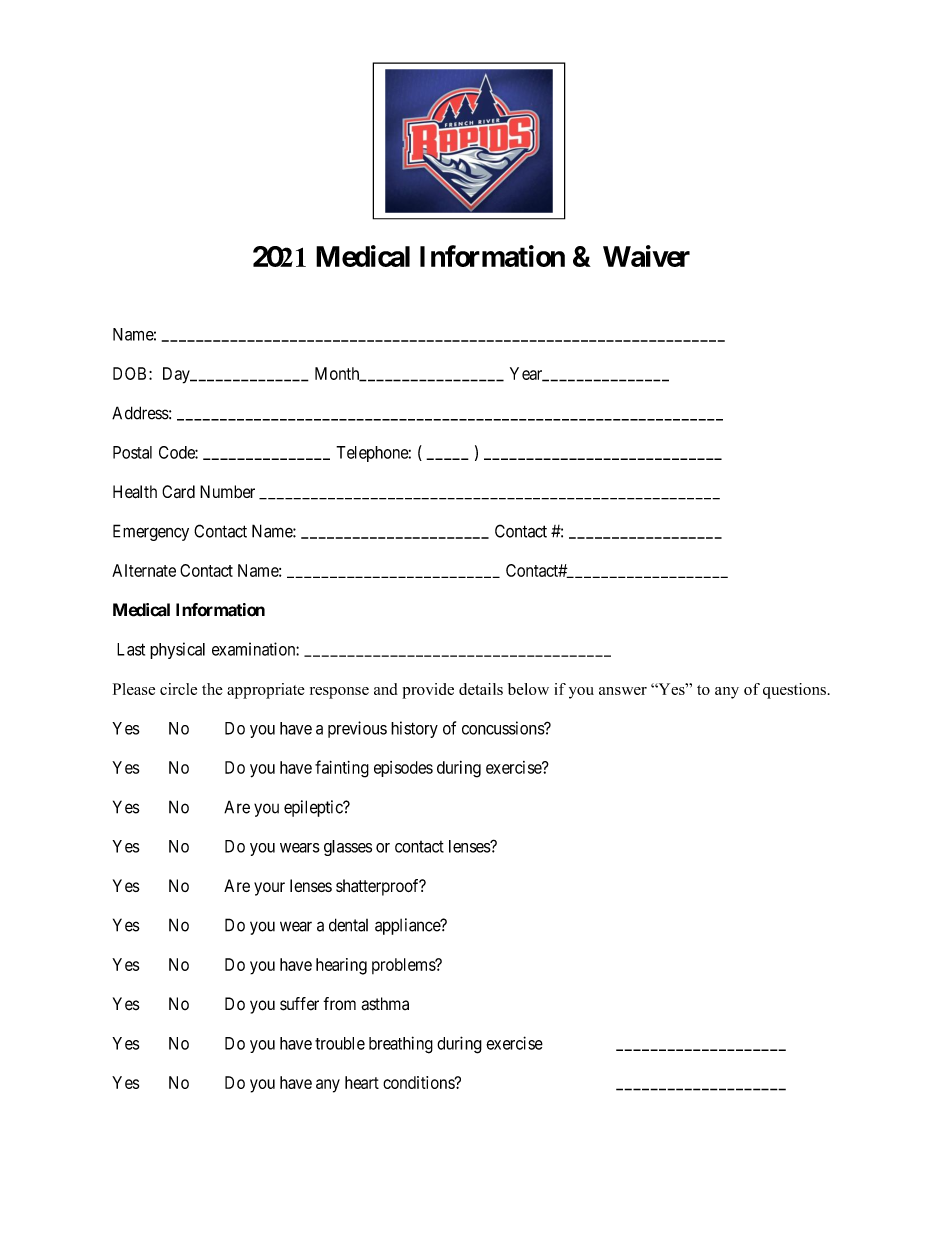  What do you see at coordinates (623, 691) in the document?
I see `answer` at bounding box center [623, 691].
